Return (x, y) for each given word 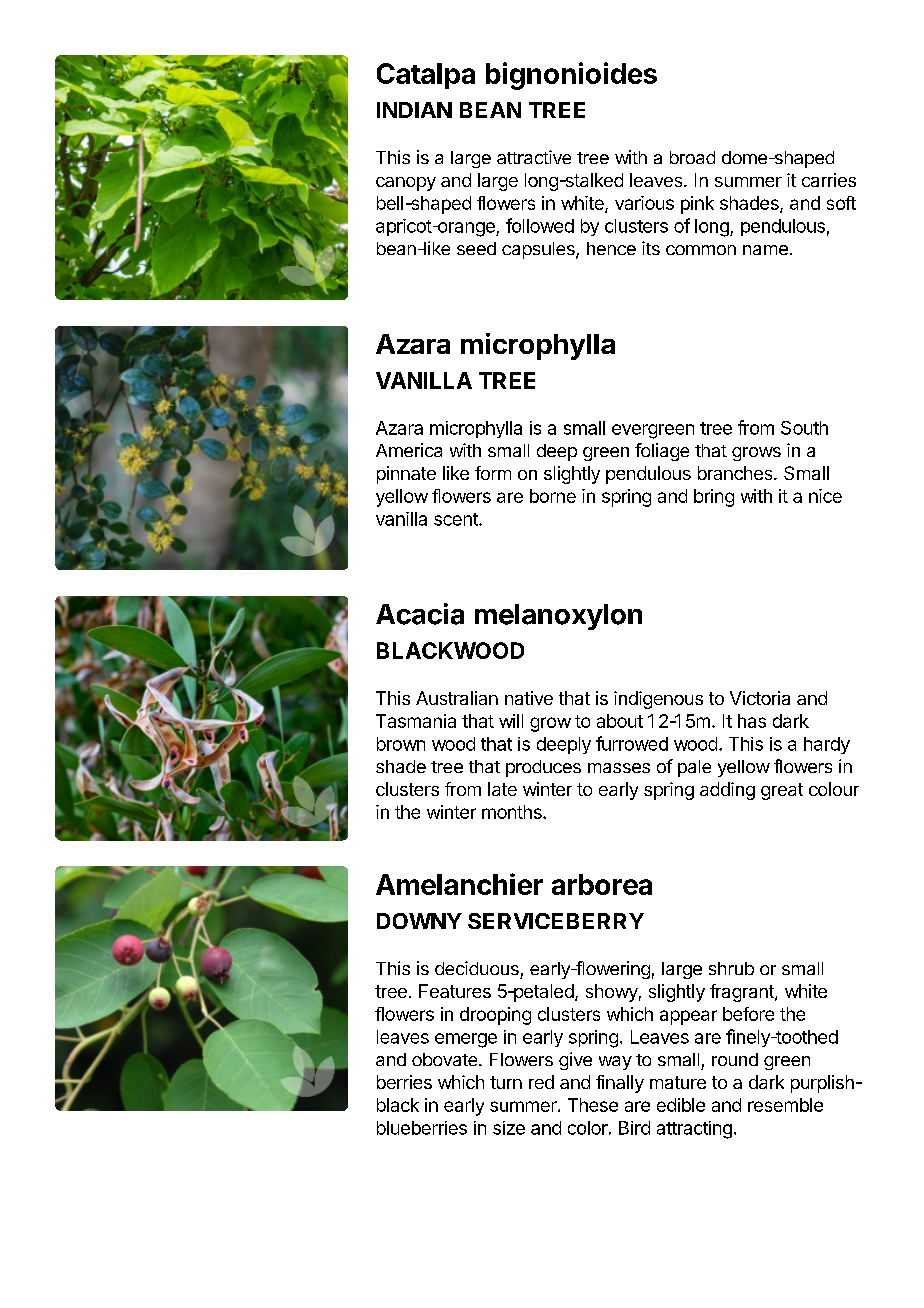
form (493, 473)
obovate (446, 1059)
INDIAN (414, 110)
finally (620, 1084)
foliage (662, 452)
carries (829, 180)
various (644, 203)
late (502, 789)
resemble (785, 1105)
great (782, 791)
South (804, 428)
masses (619, 768)
